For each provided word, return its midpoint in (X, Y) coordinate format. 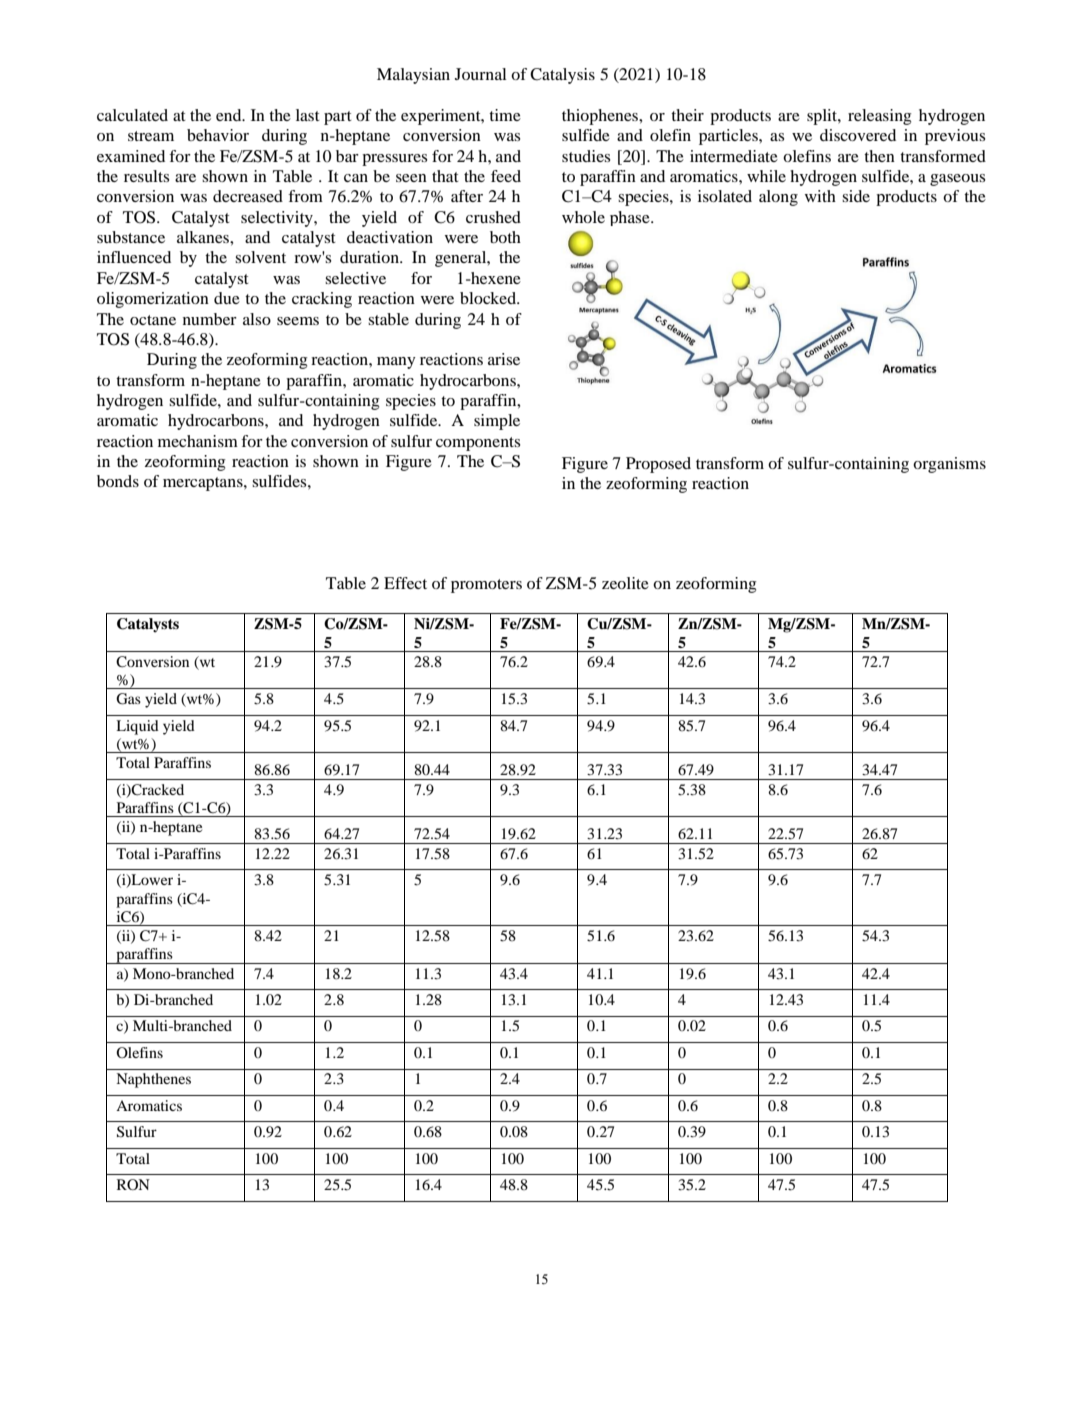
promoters (486, 586)
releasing (879, 117)
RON (133, 1184)
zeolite (625, 583)
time (505, 115)
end (230, 115)
